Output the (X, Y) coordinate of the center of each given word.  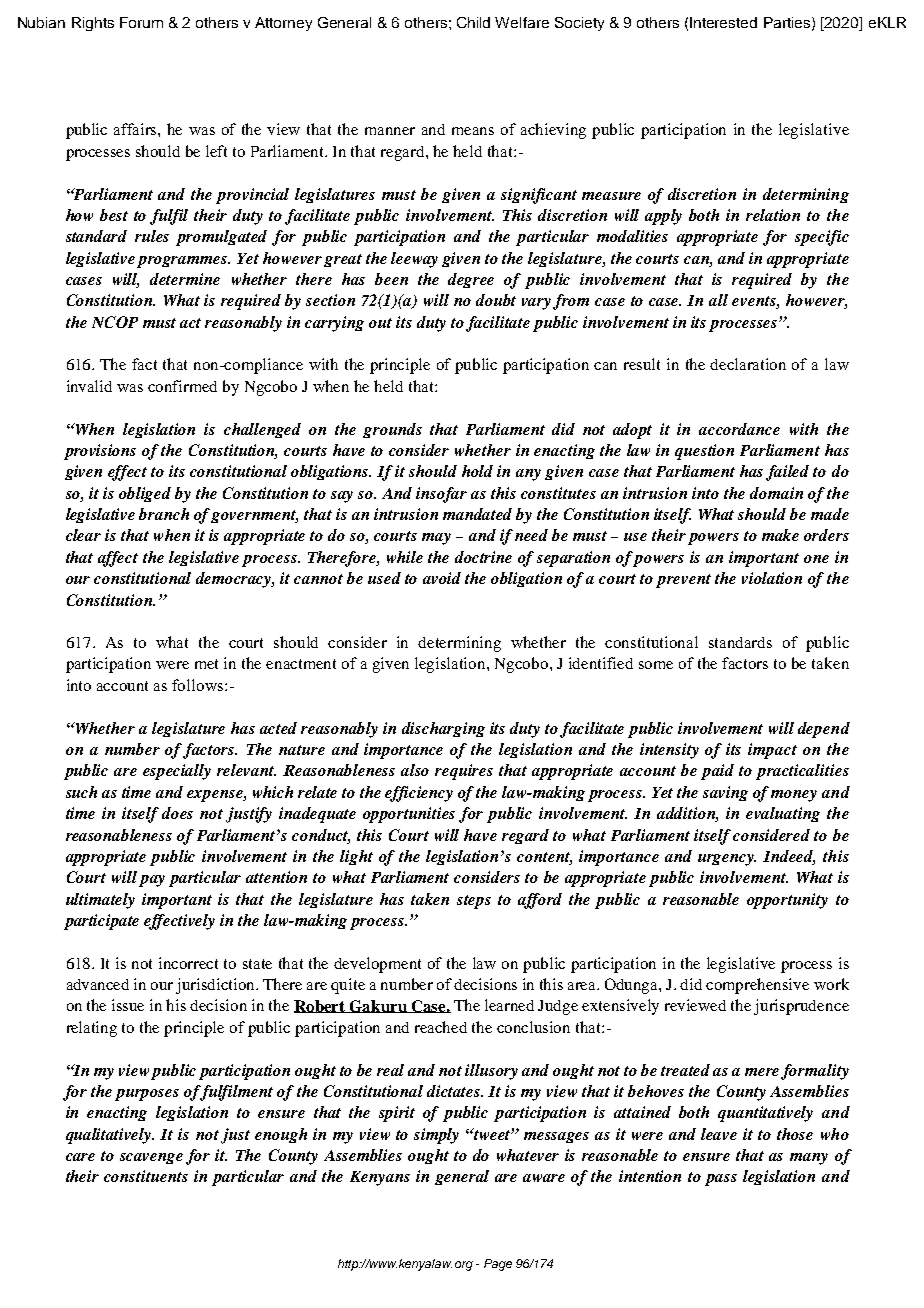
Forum (141, 22)
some (656, 665)
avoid (442, 578)
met (206, 664)
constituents (146, 1176)
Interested (723, 22)
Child (473, 22)
